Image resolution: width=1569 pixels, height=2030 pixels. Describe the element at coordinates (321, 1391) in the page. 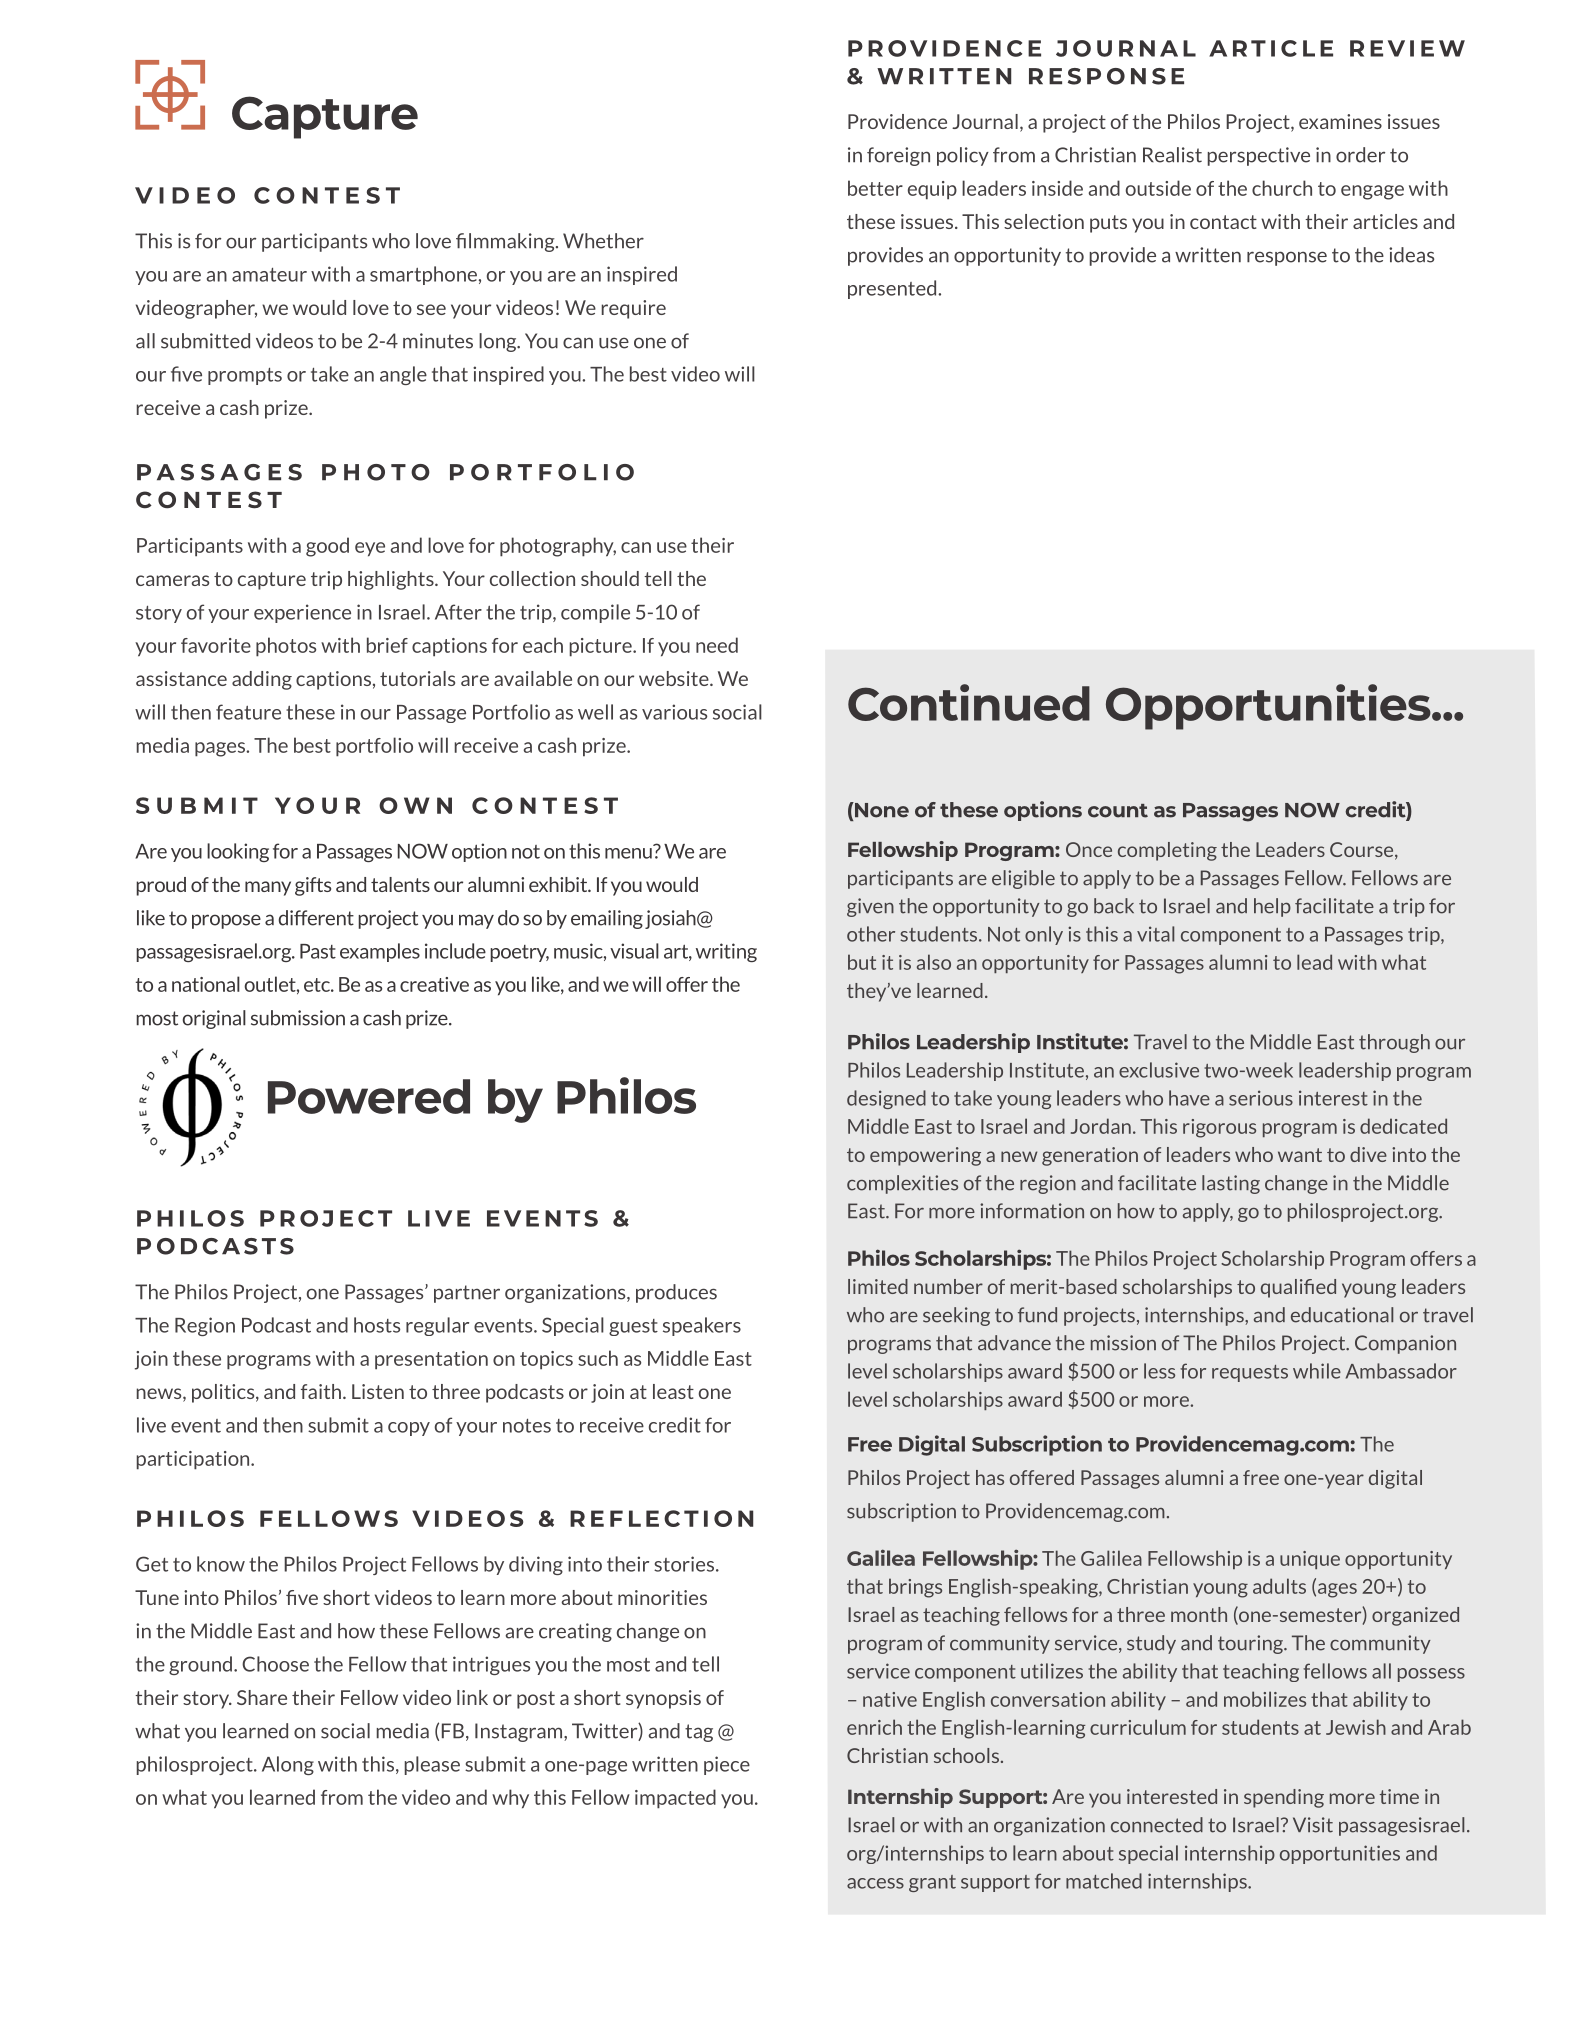

I see `faith` at that location.
